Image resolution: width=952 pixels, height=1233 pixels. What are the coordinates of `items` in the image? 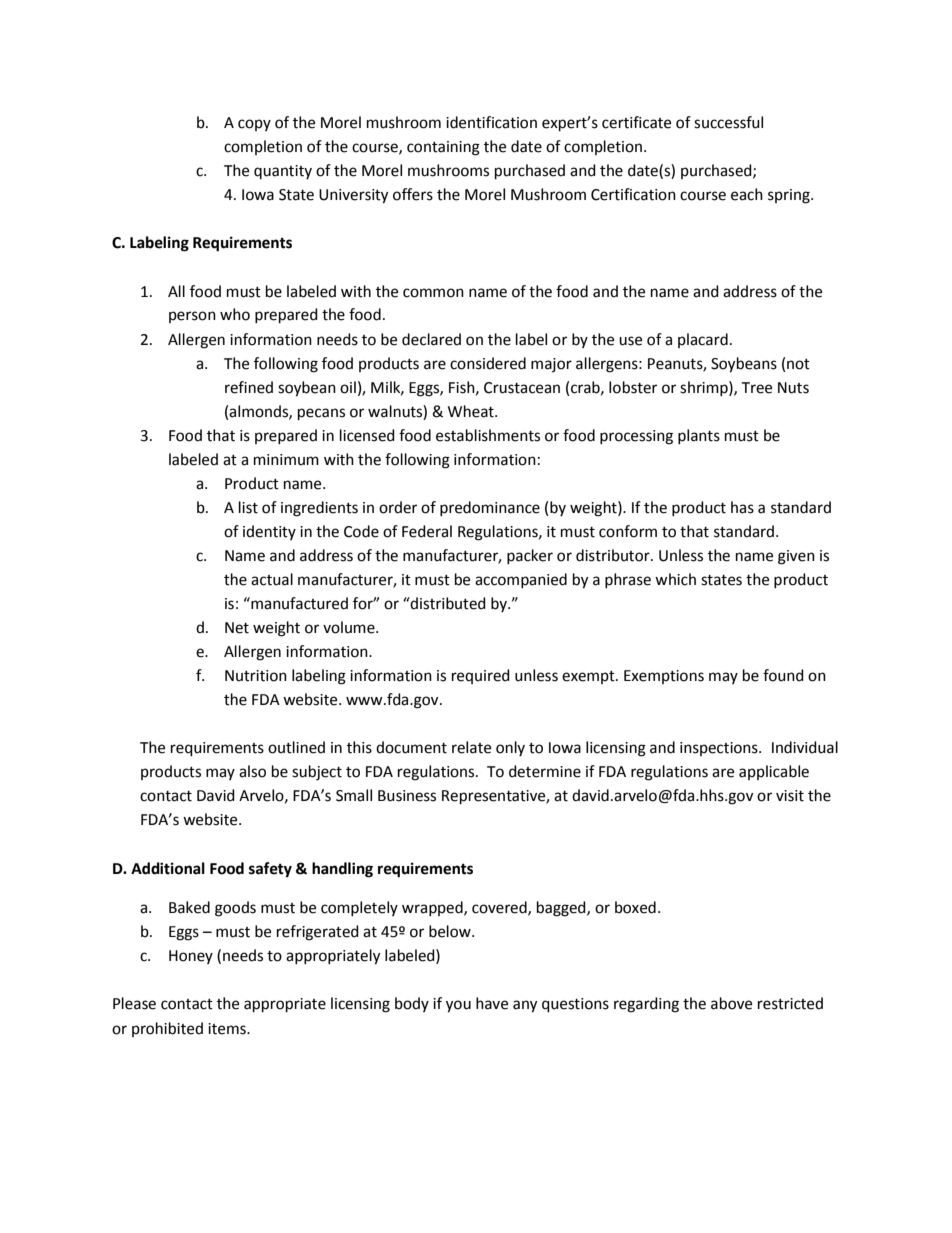 It's located at (228, 1029).
